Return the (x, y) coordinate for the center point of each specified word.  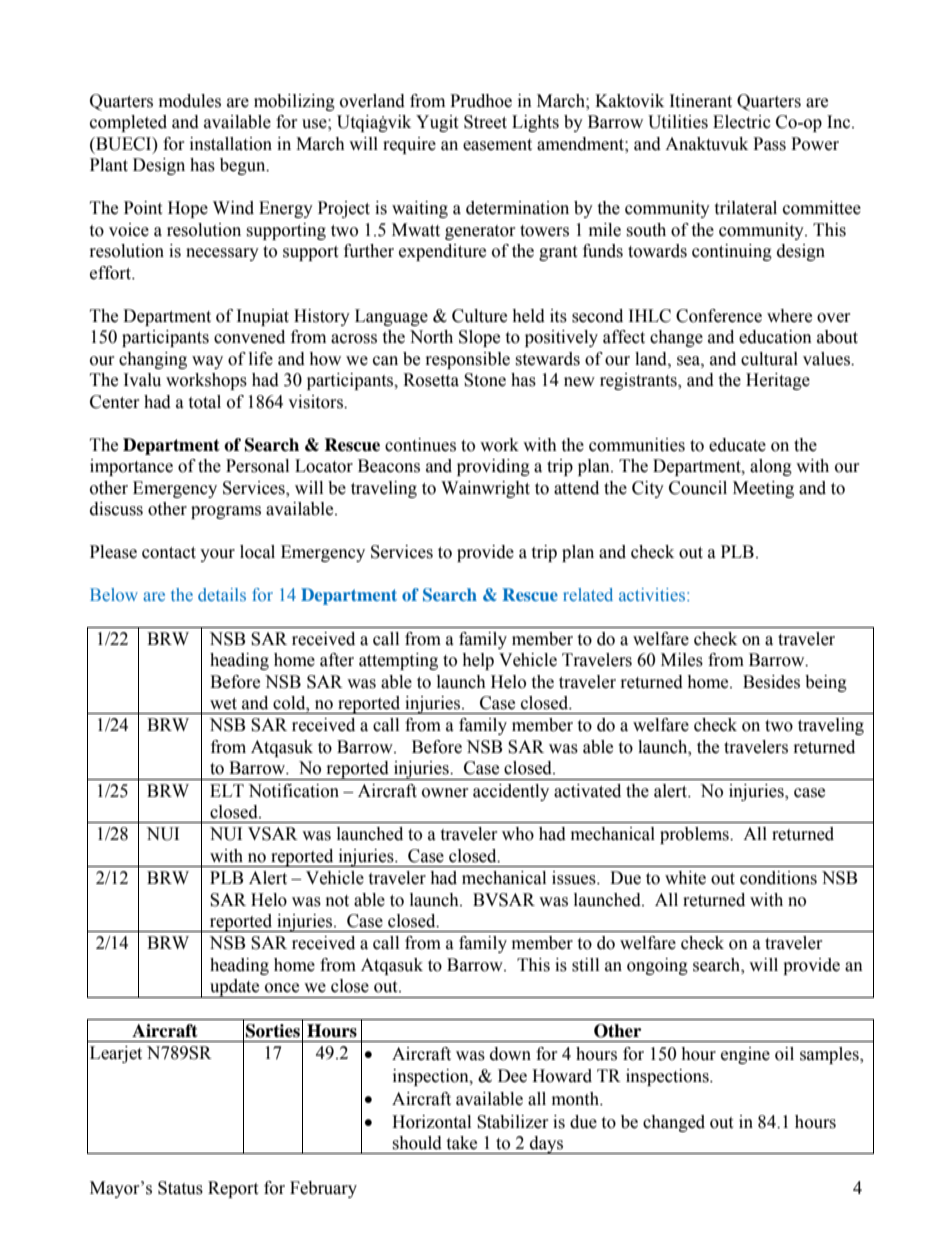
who (518, 834)
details (222, 594)
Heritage (778, 381)
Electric (742, 122)
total (204, 402)
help (478, 661)
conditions (778, 878)
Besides (771, 682)
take (461, 1143)
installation (231, 144)
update (235, 988)
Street (485, 122)
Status (180, 1188)
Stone (485, 380)
